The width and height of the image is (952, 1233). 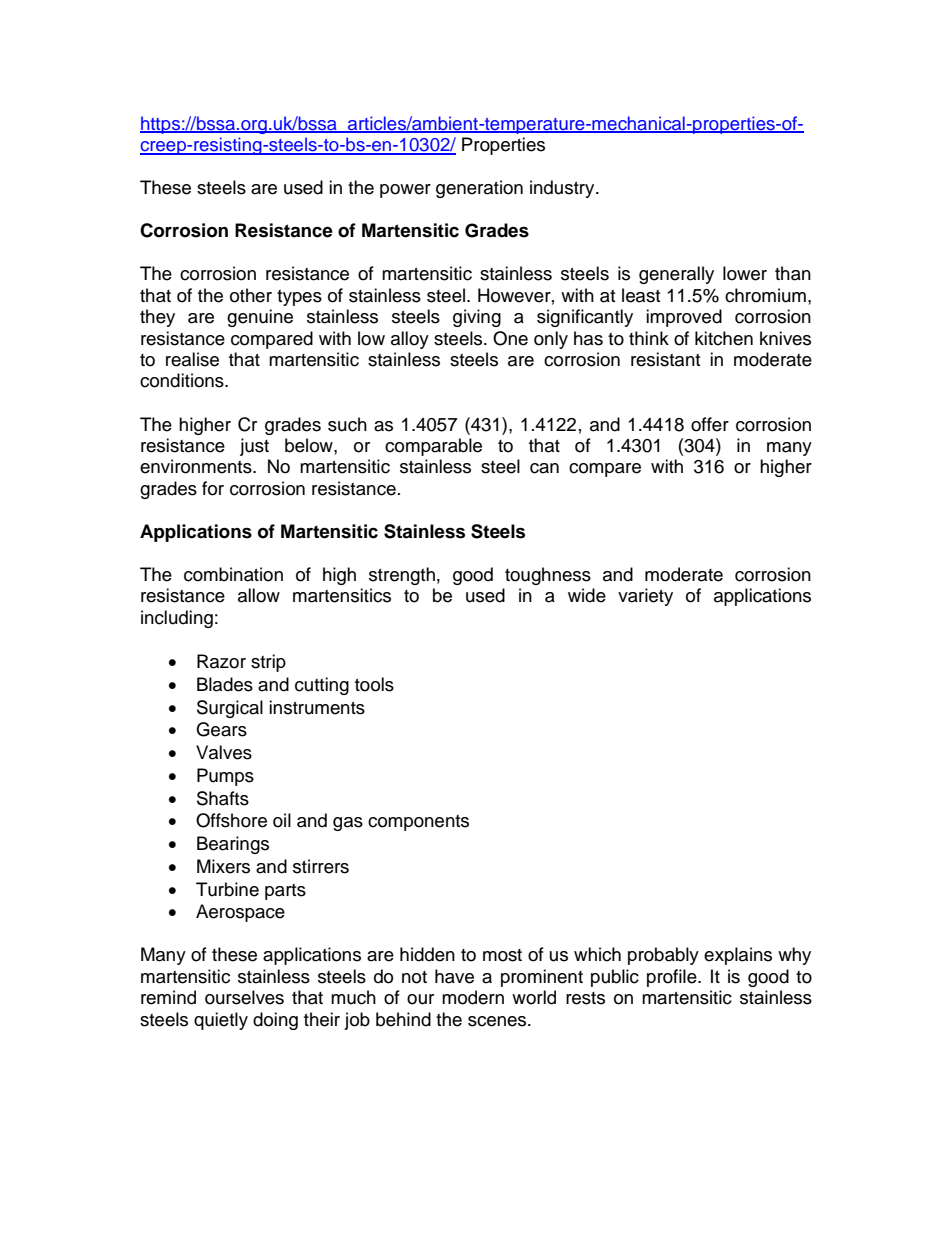 What do you see at coordinates (745, 273) in the image?
I see `lower` at bounding box center [745, 273].
